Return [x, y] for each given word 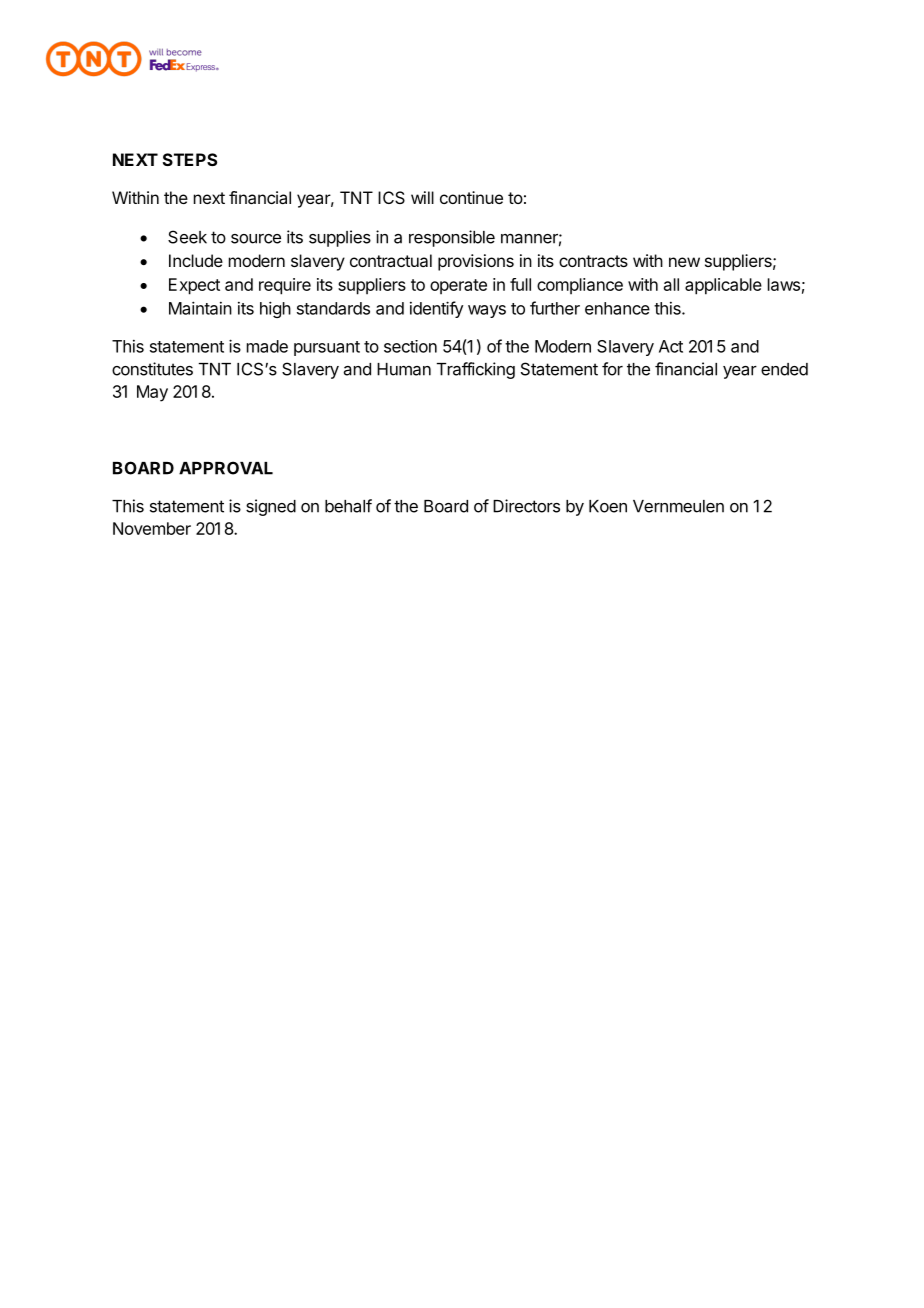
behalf [348, 506]
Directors [526, 506]
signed [271, 507]
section [410, 346]
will [422, 197]
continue [471, 197]
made [267, 346]
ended [784, 369]
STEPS [190, 159]
